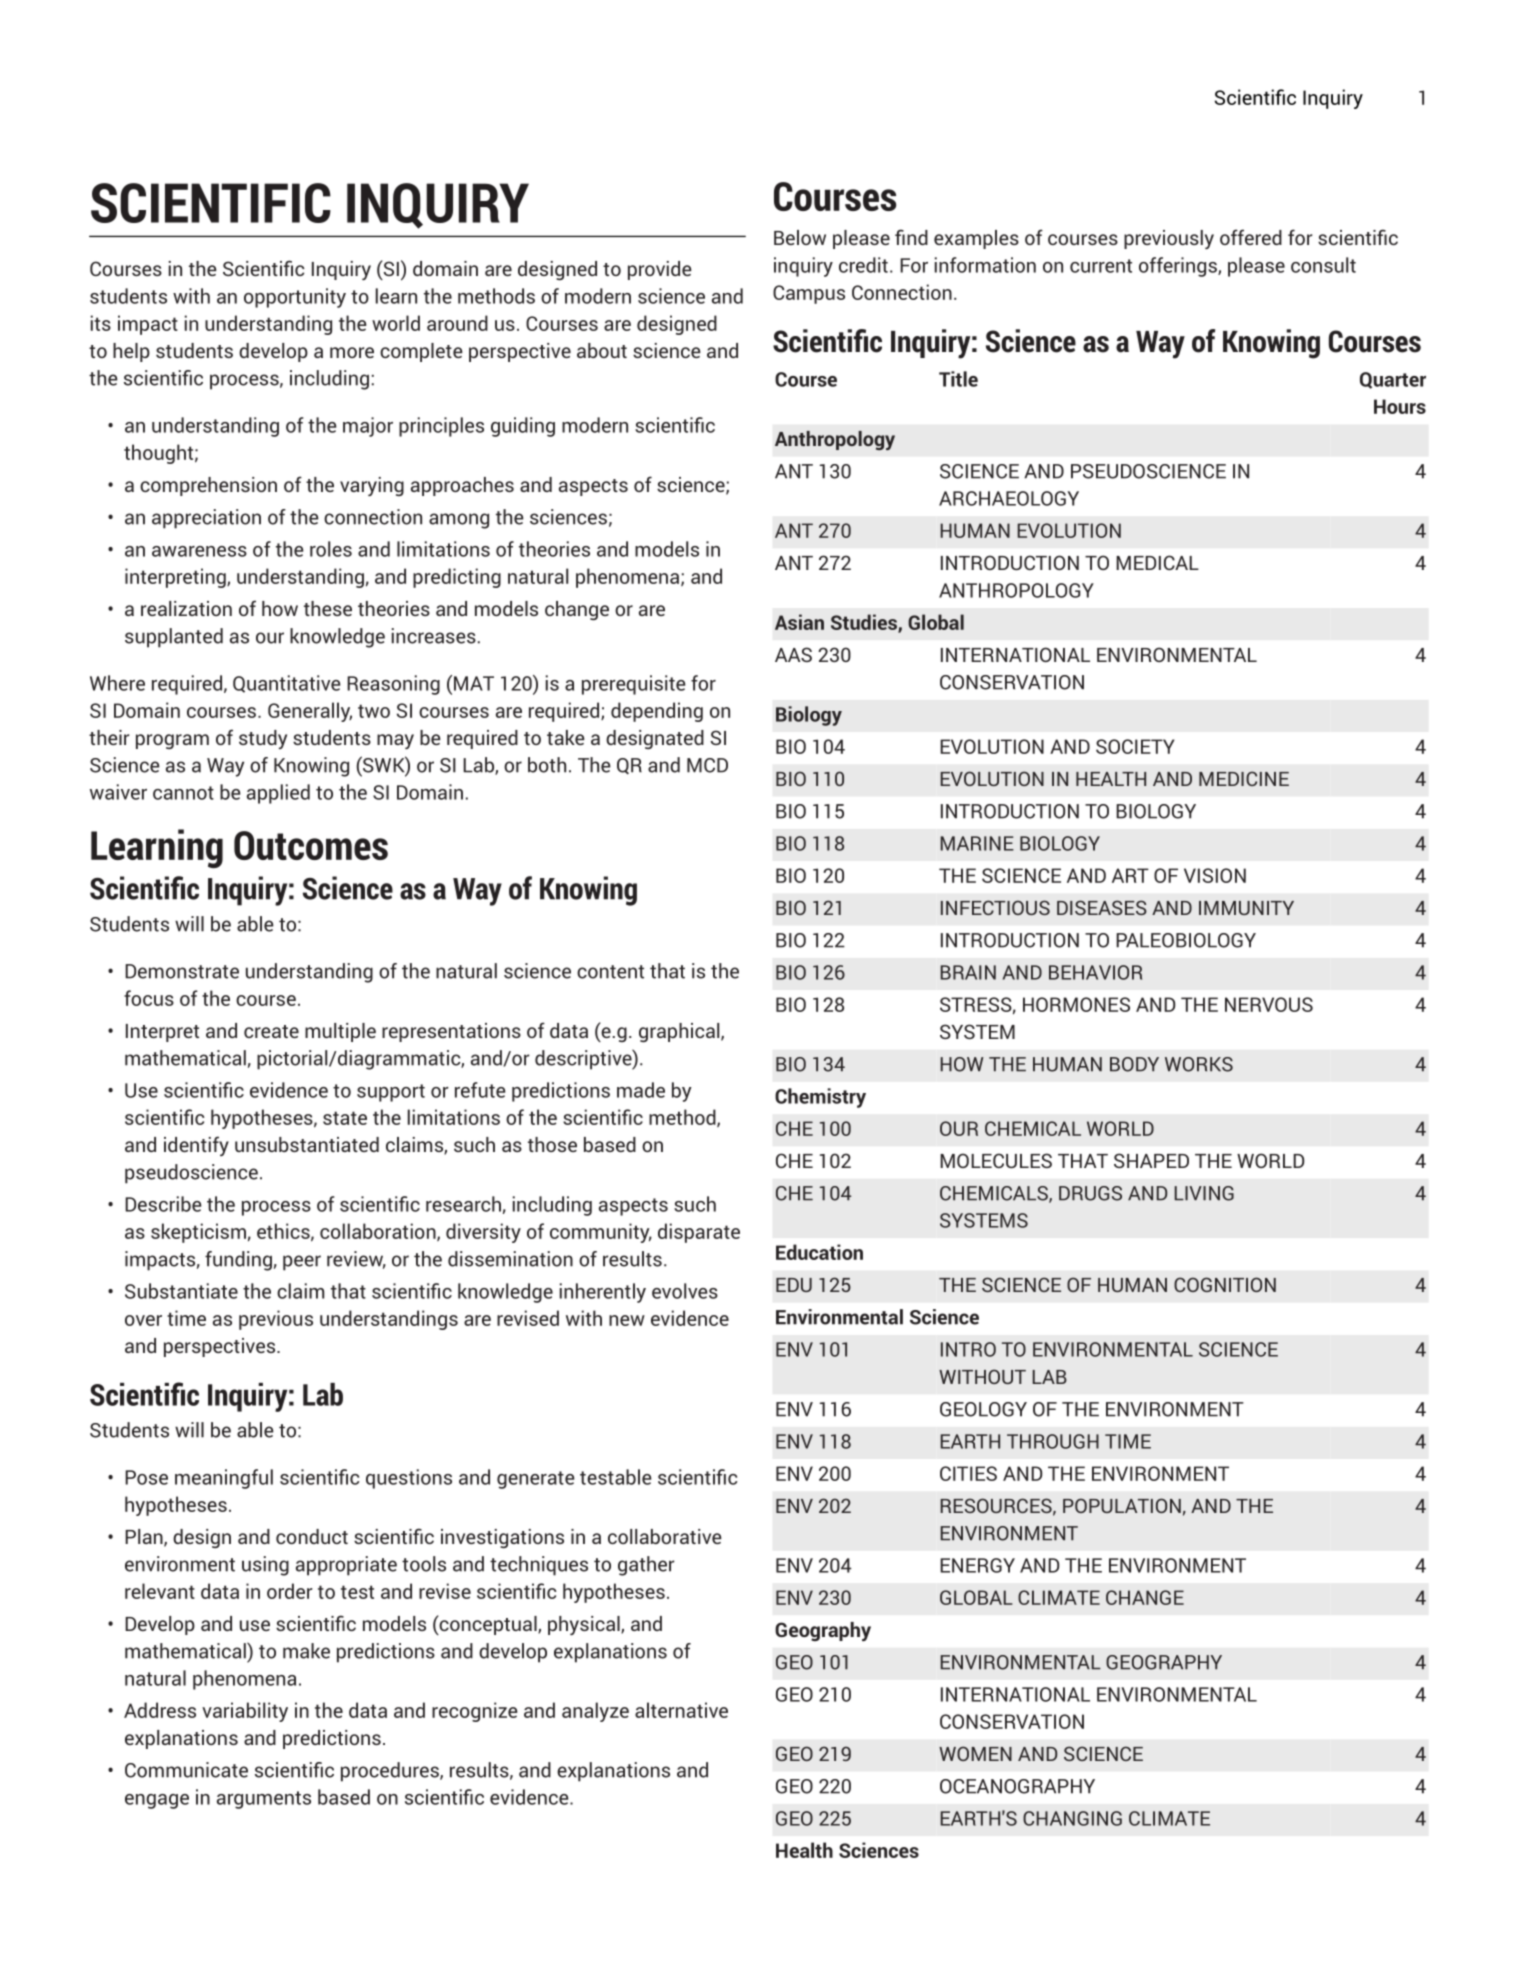  Describe the element at coordinates (271, 1031) in the screenshot. I see `create` at that location.
